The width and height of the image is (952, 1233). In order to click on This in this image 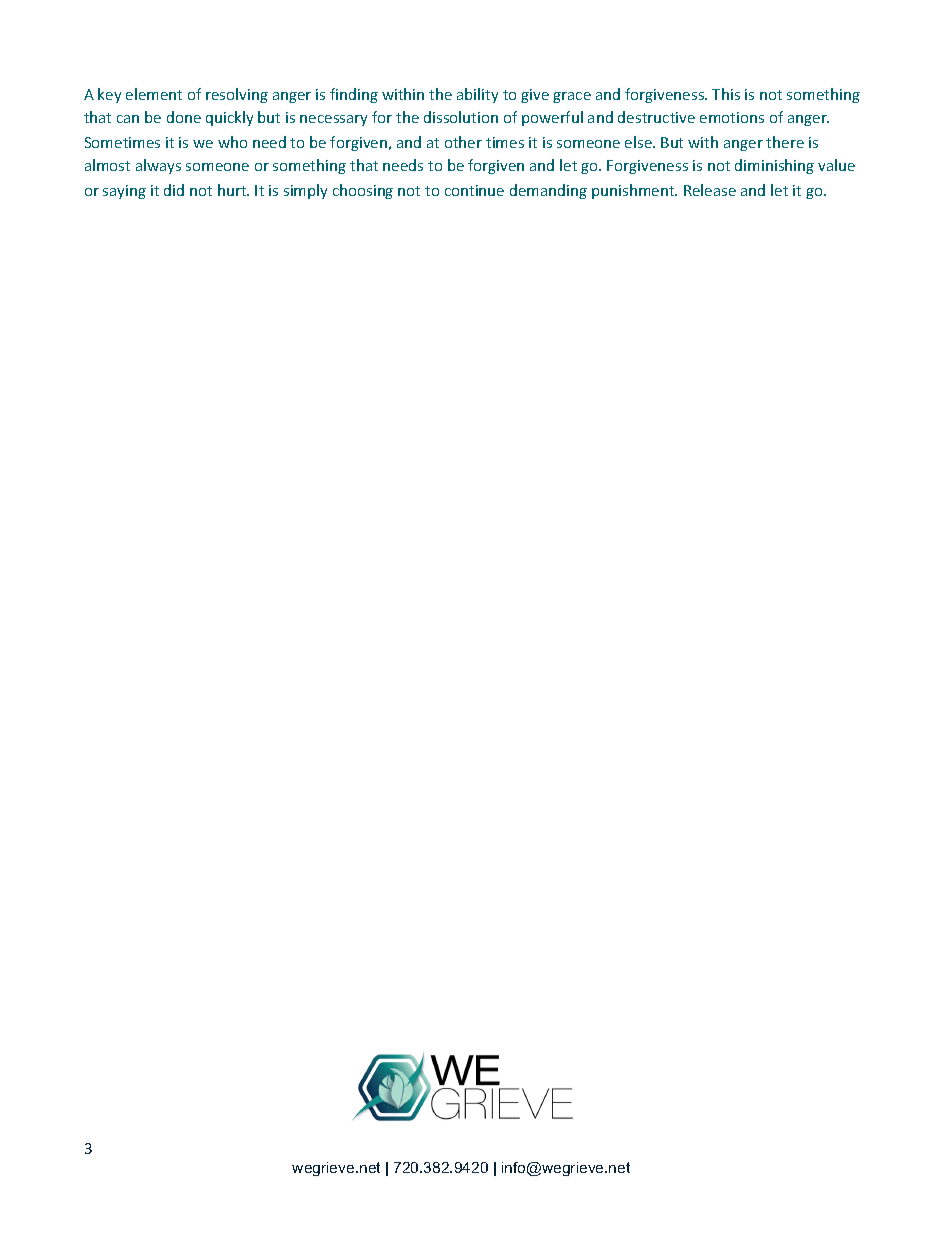, I will do `click(726, 94)`.
